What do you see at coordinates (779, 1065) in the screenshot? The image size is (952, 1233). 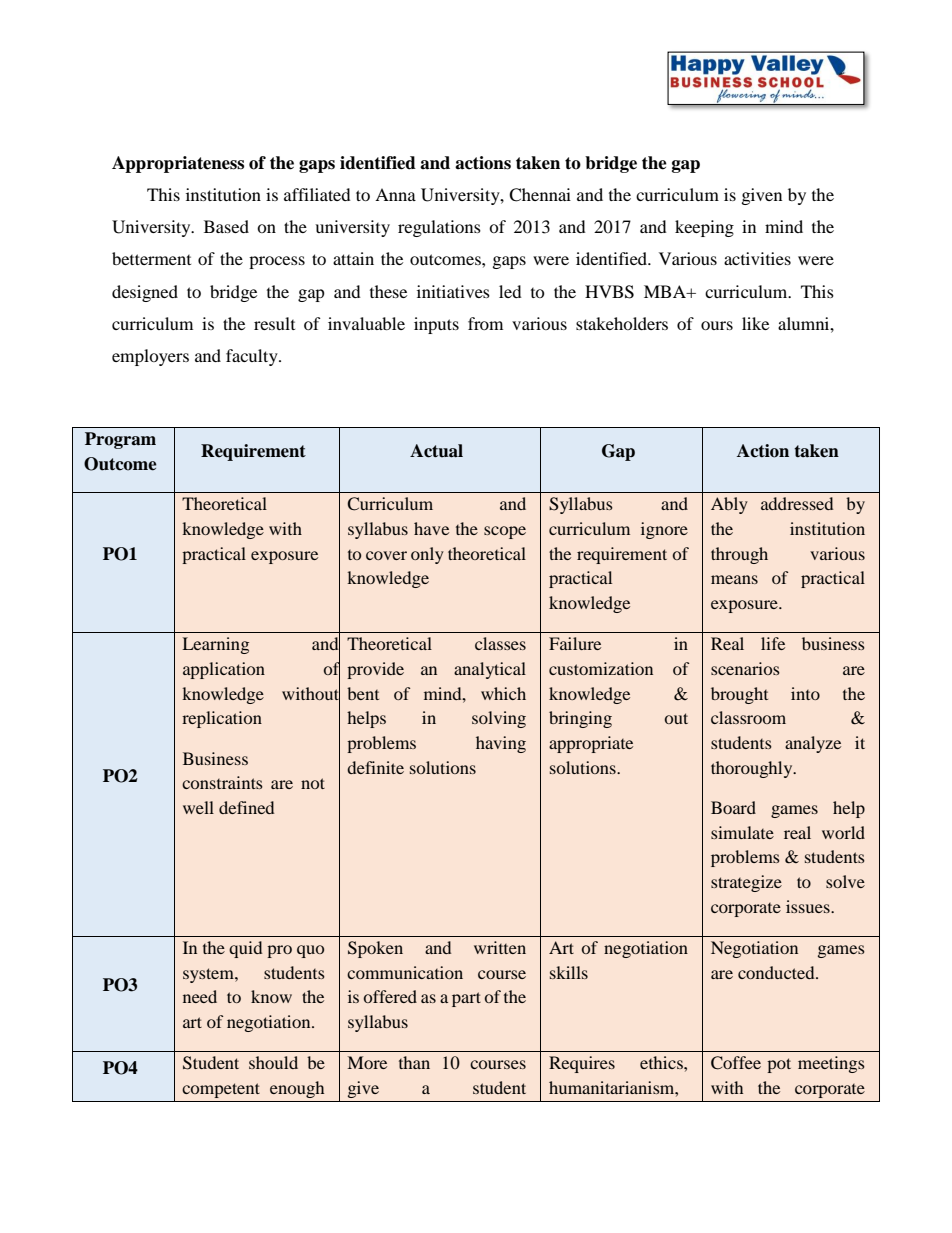 I see `pot` at bounding box center [779, 1065].
